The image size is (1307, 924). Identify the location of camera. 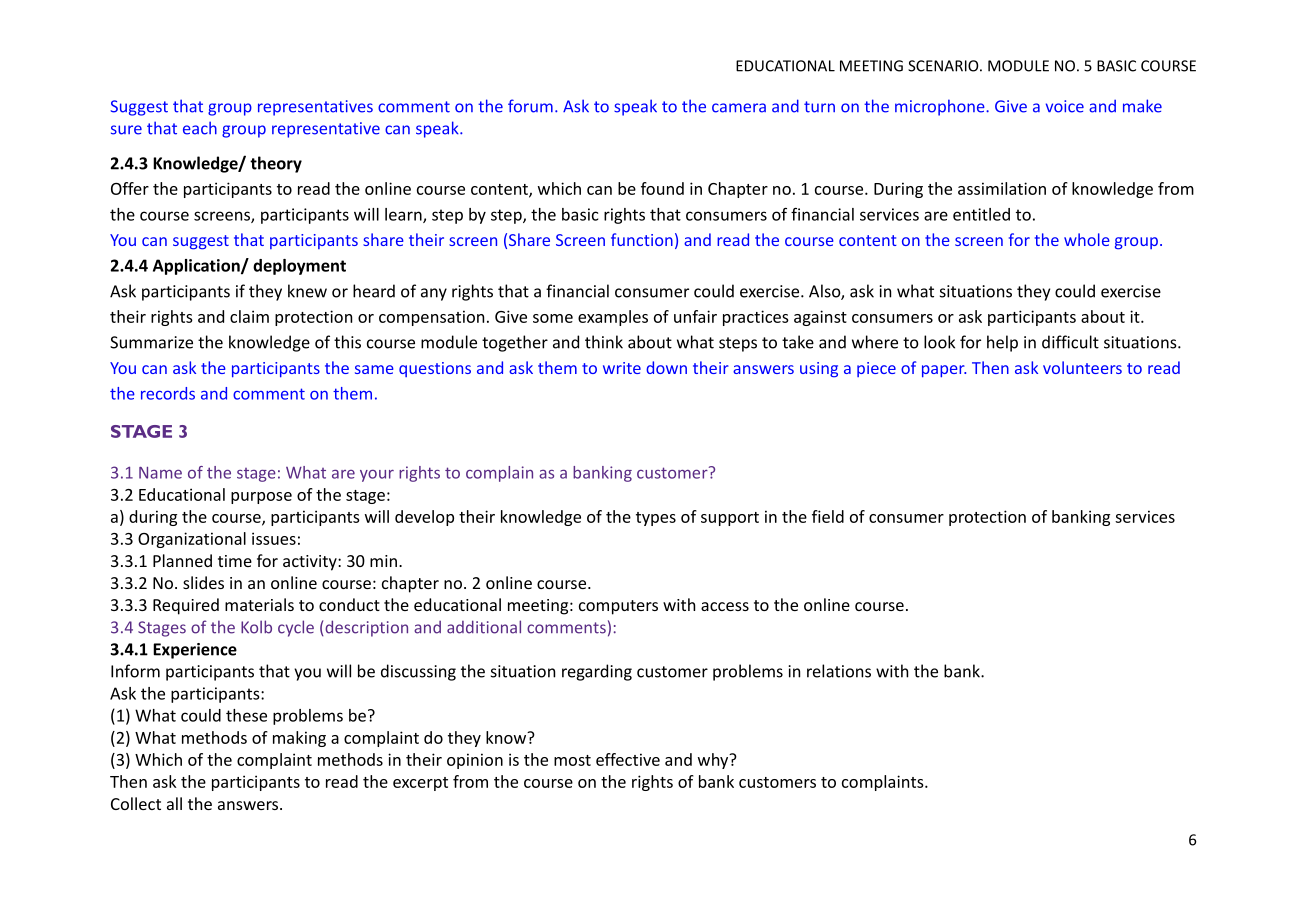
(739, 108).
